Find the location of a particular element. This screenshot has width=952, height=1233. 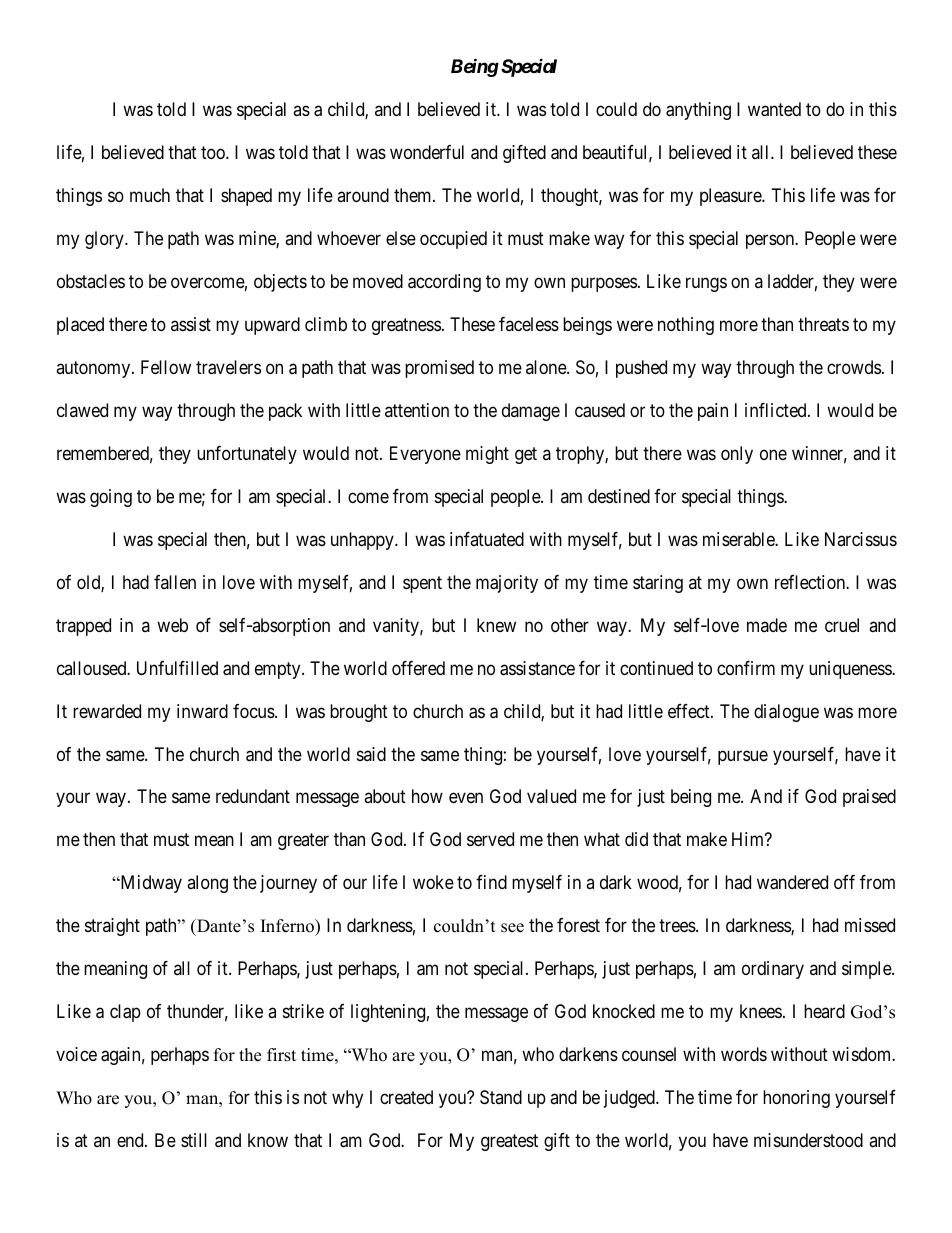

wonderful is located at coordinates (427, 152).
